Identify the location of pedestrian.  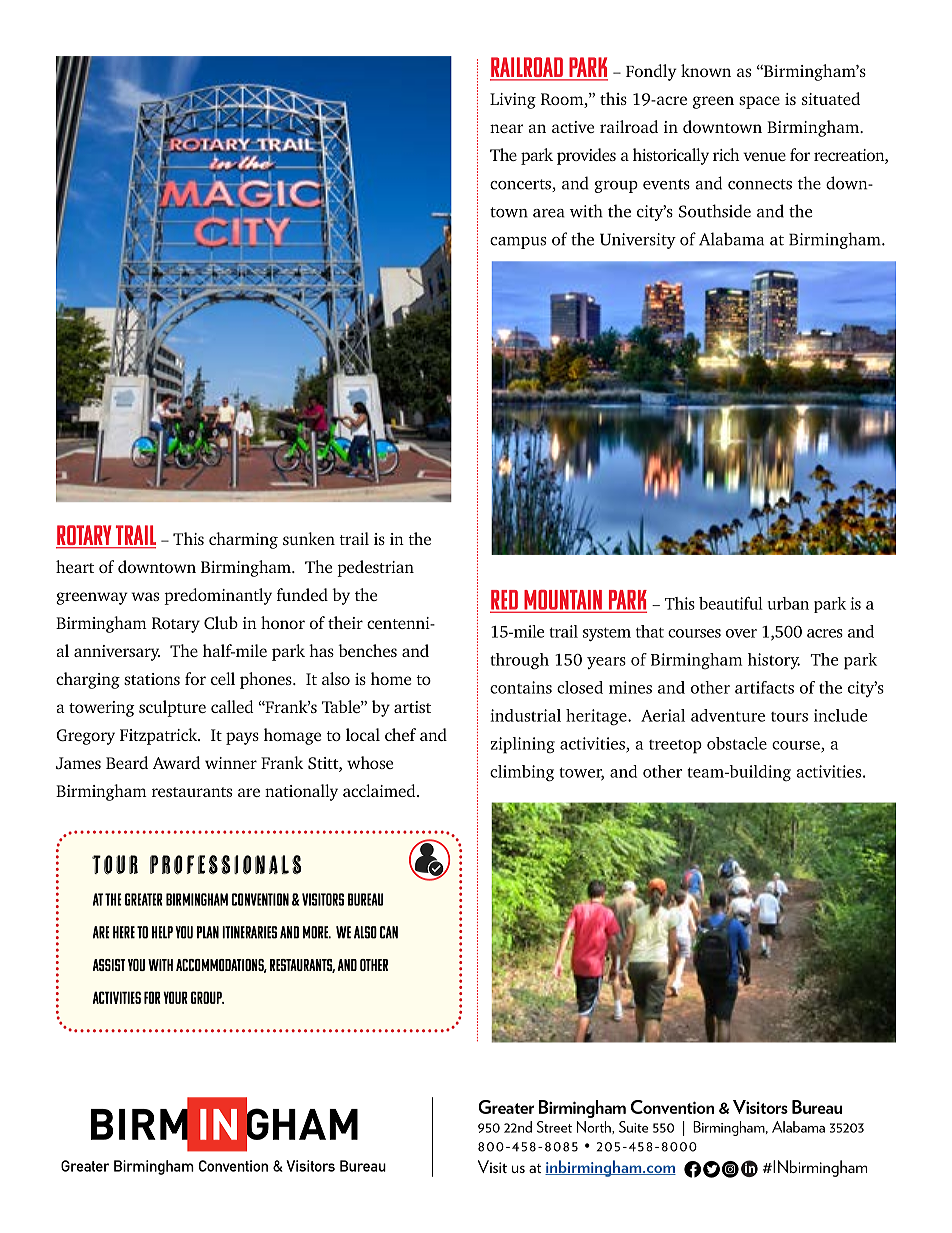
(375, 568).
